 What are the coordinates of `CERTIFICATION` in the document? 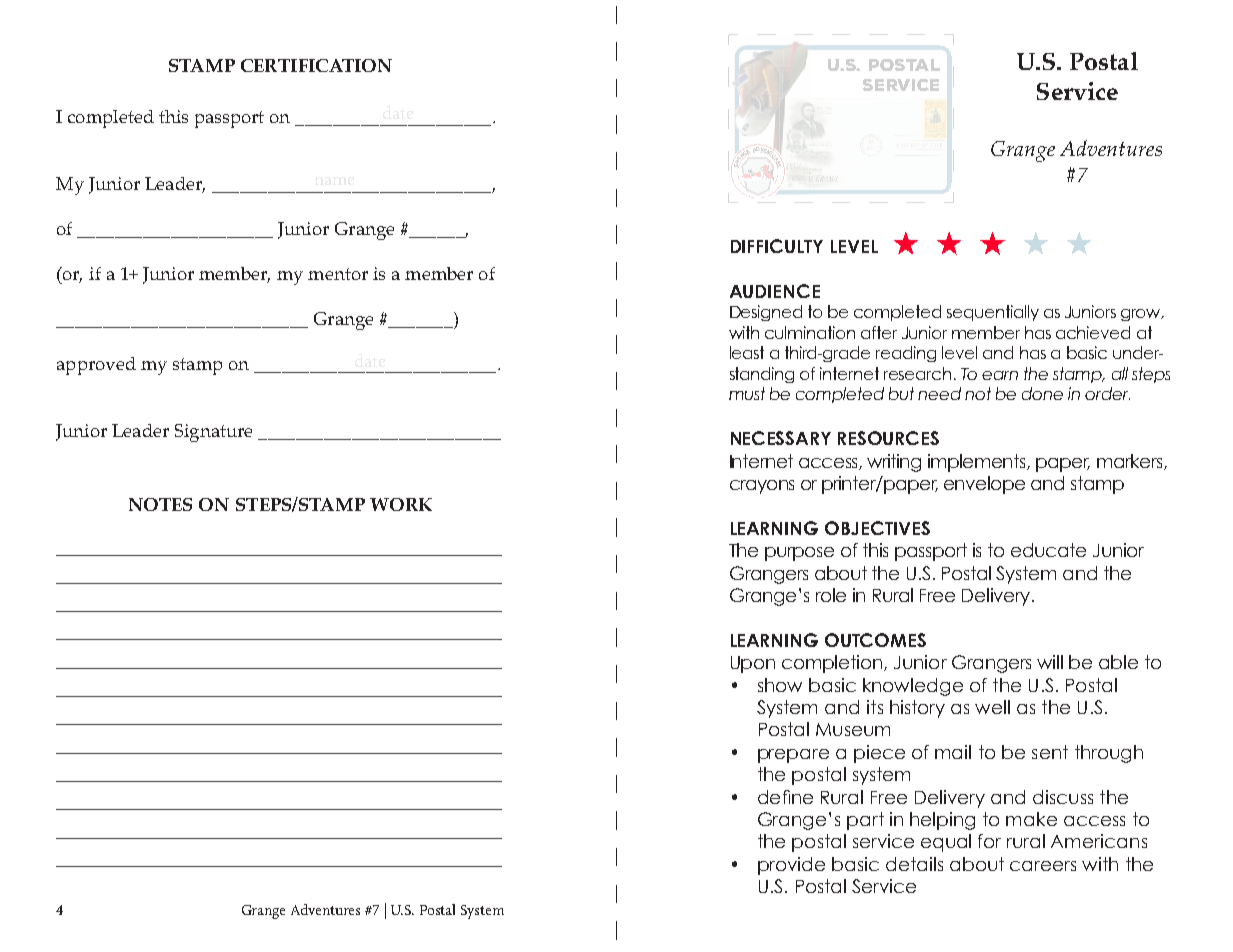 It's located at (316, 65).
